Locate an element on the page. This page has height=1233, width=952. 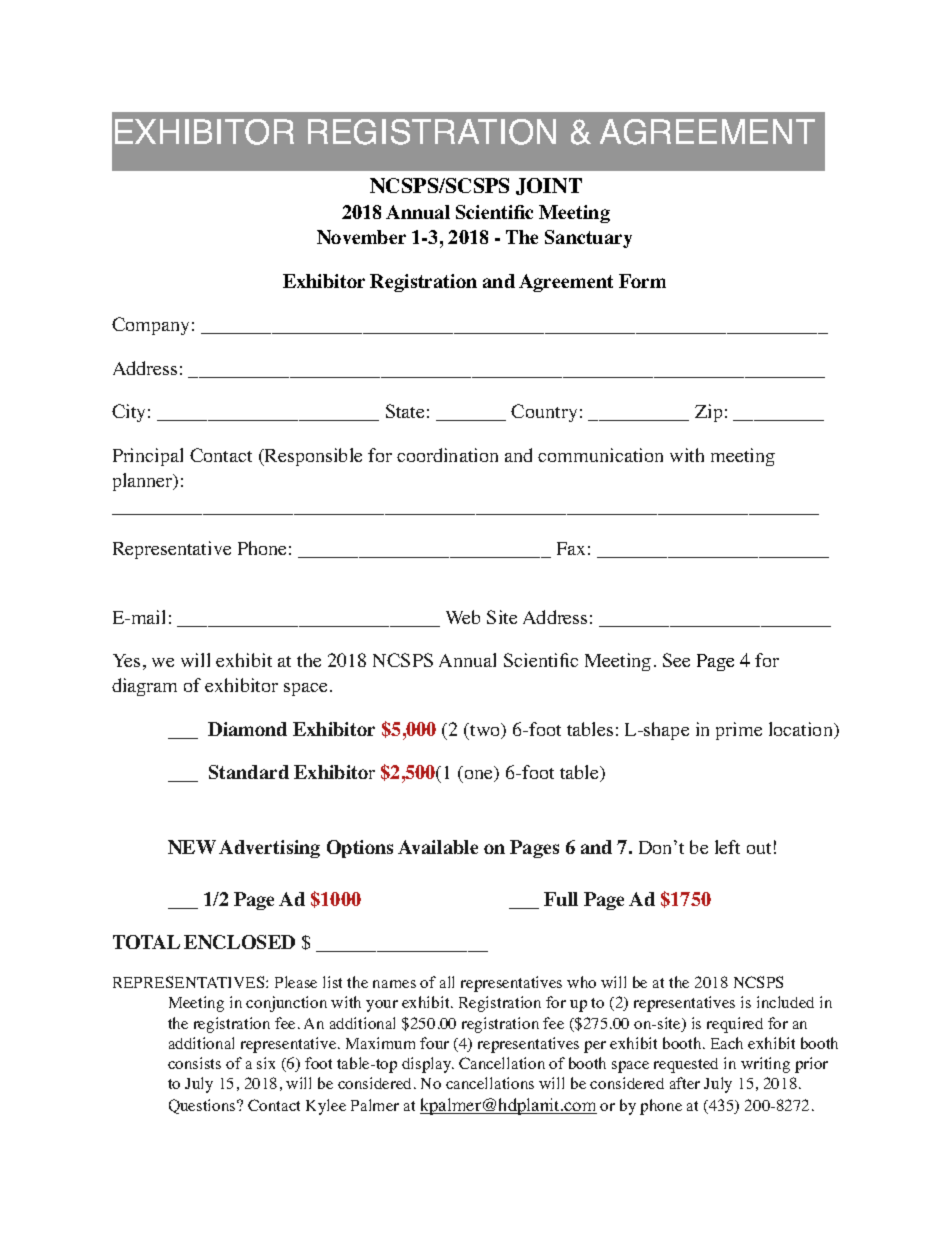
consists is located at coordinates (194, 1063).
